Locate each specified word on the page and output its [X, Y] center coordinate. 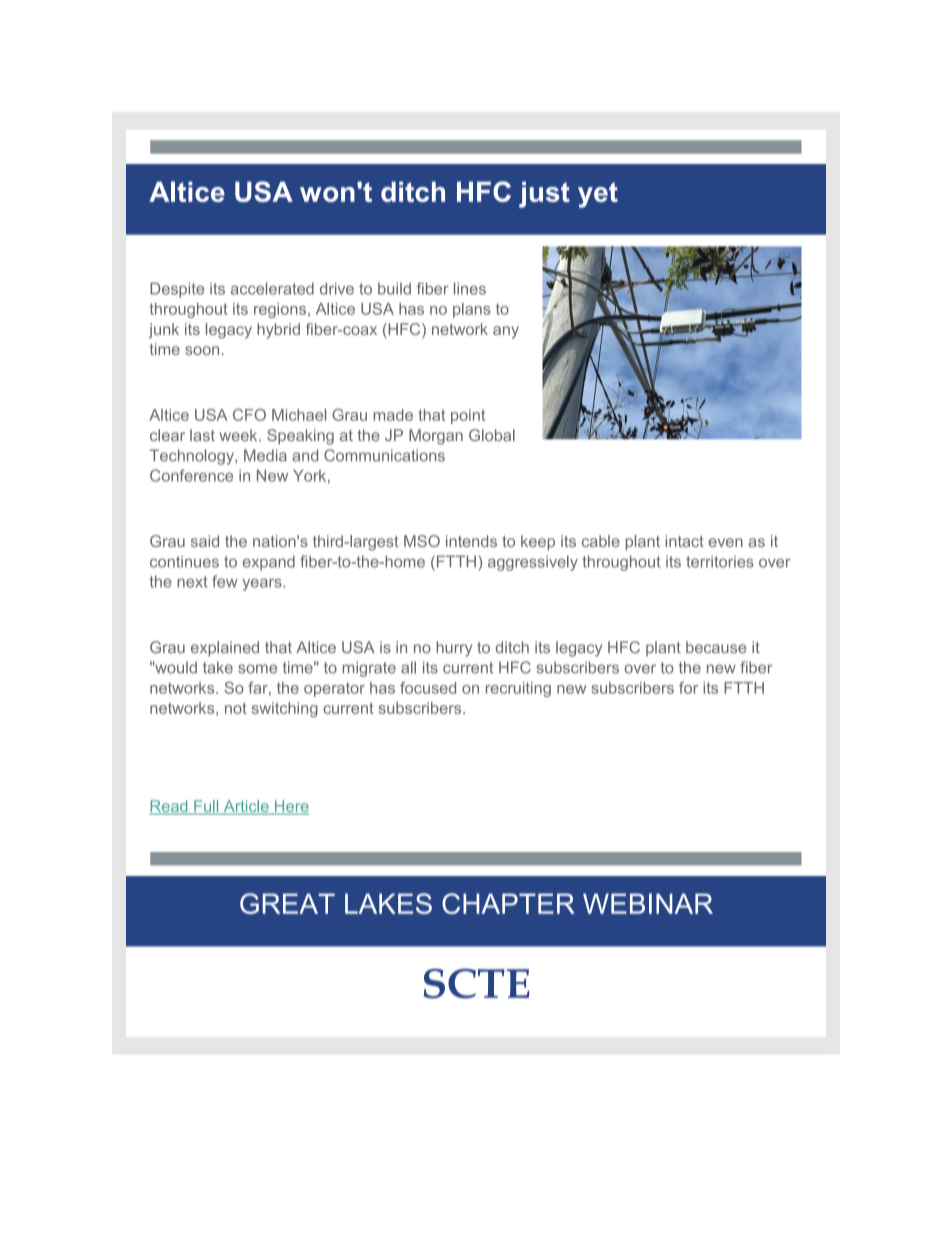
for [688, 688]
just [544, 194]
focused [428, 688]
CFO [249, 415]
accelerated [272, 288]
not [236, 708]
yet [598, 195]
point [468, 416]
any [506, 332]
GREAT [287, 903]
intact [685, 541]
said [205, 541]
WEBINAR [648, 903]
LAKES [388, 903]
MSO [422, 541]
